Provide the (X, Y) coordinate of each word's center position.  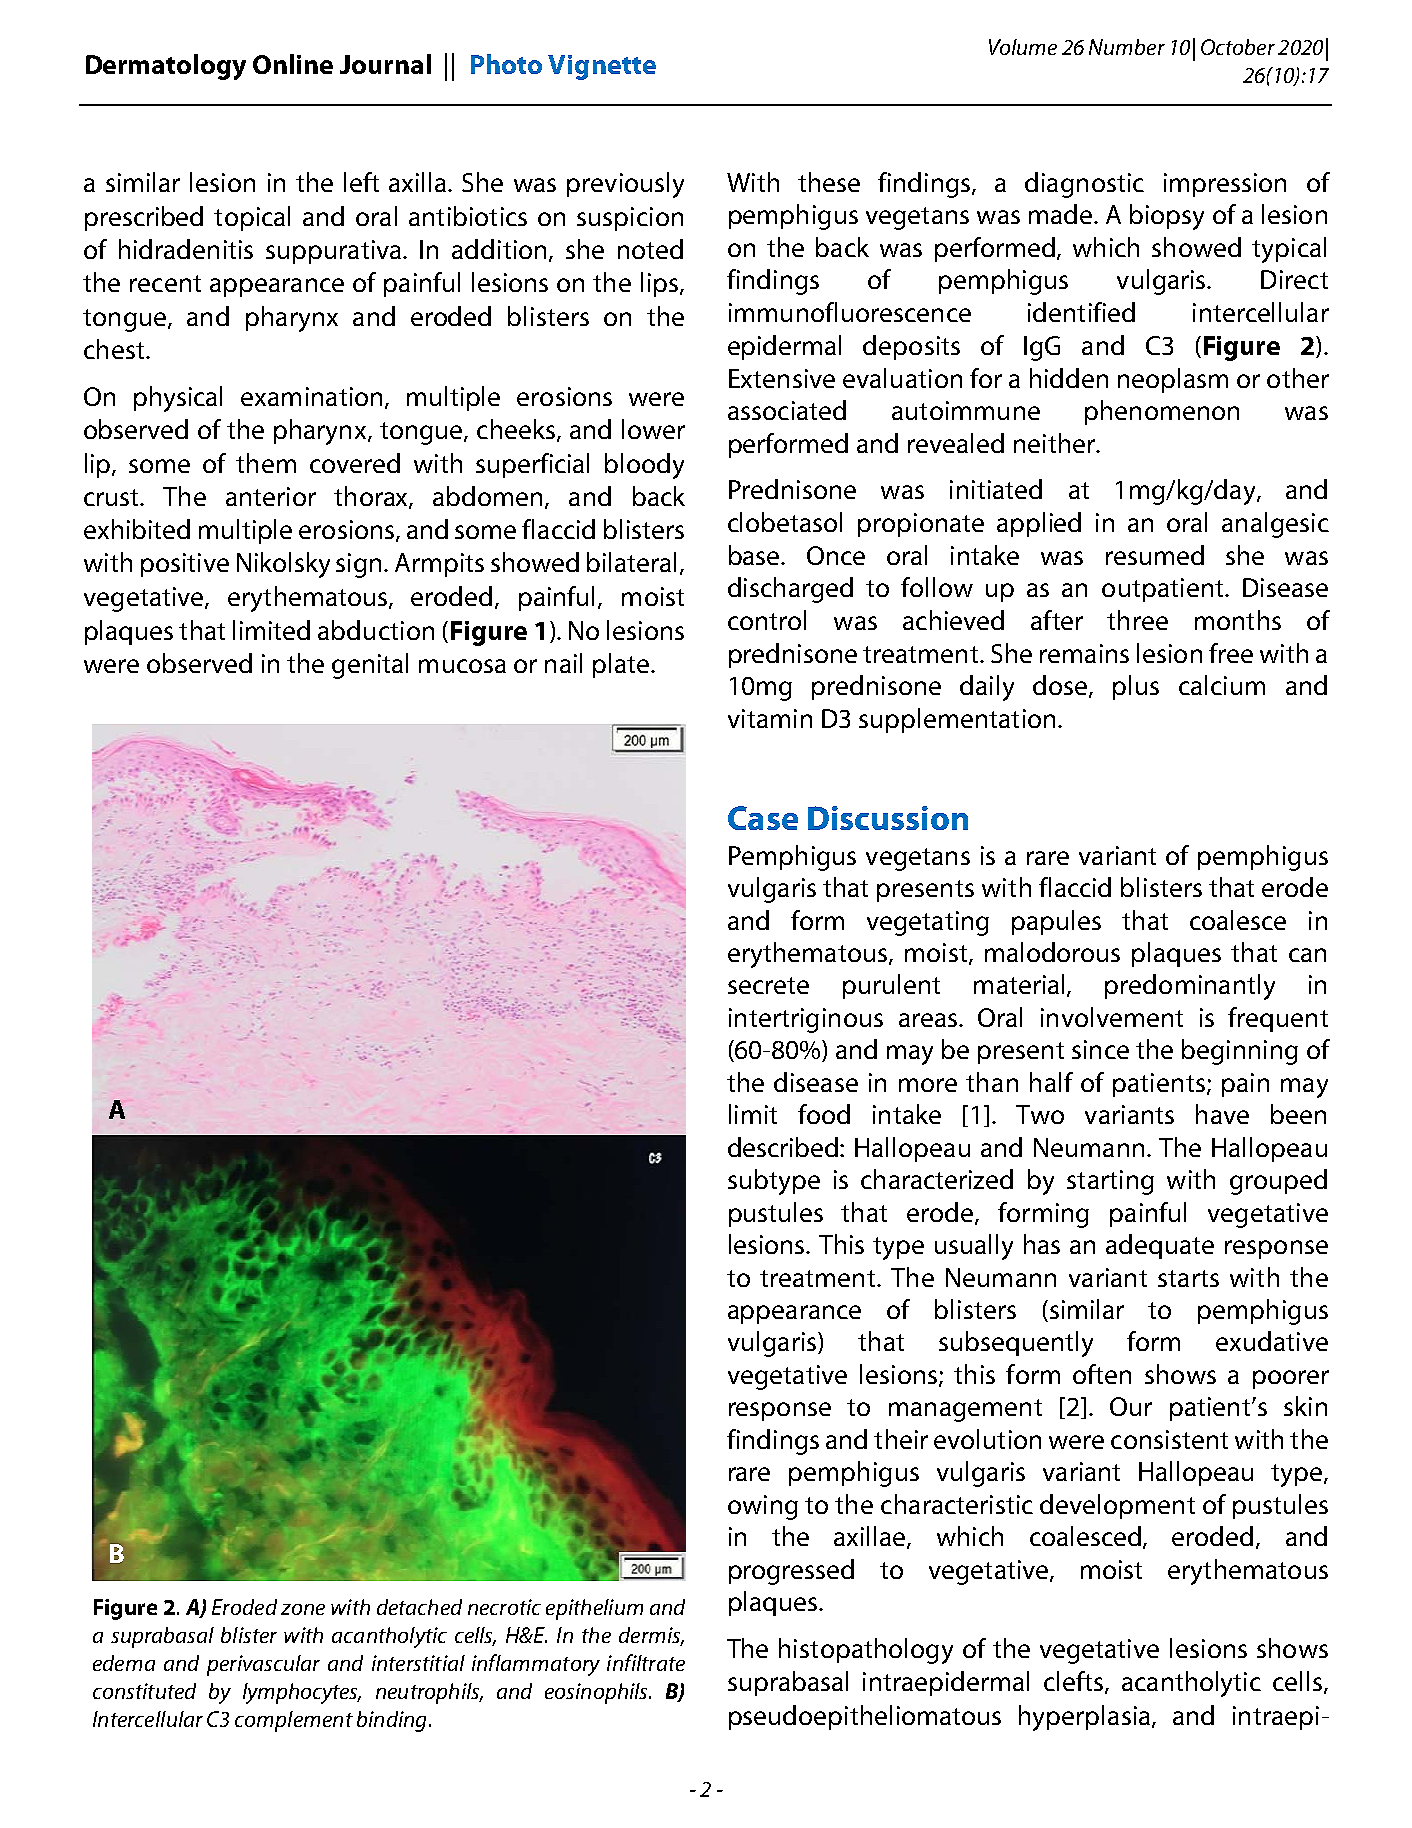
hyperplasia (1084, 1718)
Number (1127, 47)
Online (293, 64)
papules (1056, 922)
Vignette (602, 67)
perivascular (263, 1665)
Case (763, 818)
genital (370, 666)
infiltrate (646, 1662)
